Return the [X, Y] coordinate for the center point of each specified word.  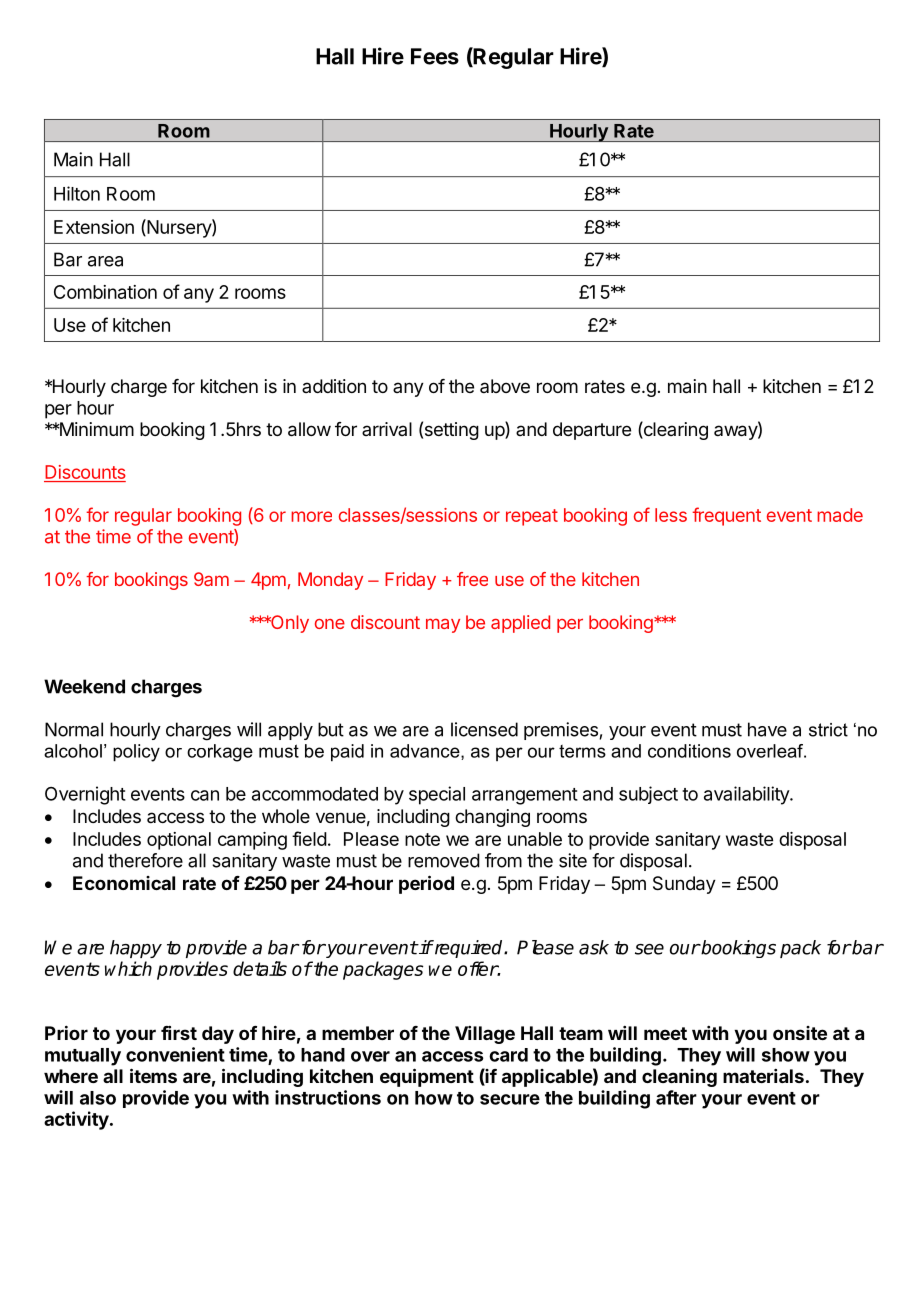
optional [179, 841]
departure [592, 431]
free [472, 579]
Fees [435, 56]
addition [334, 386]
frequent [726, 516]
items [153, 1075]
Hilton [77, 193]
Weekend [84, 686]
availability [747, 795]
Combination [105, 292]
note [422, 839]
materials [763, 1076]
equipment [427, 1077]
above [505, 386]
